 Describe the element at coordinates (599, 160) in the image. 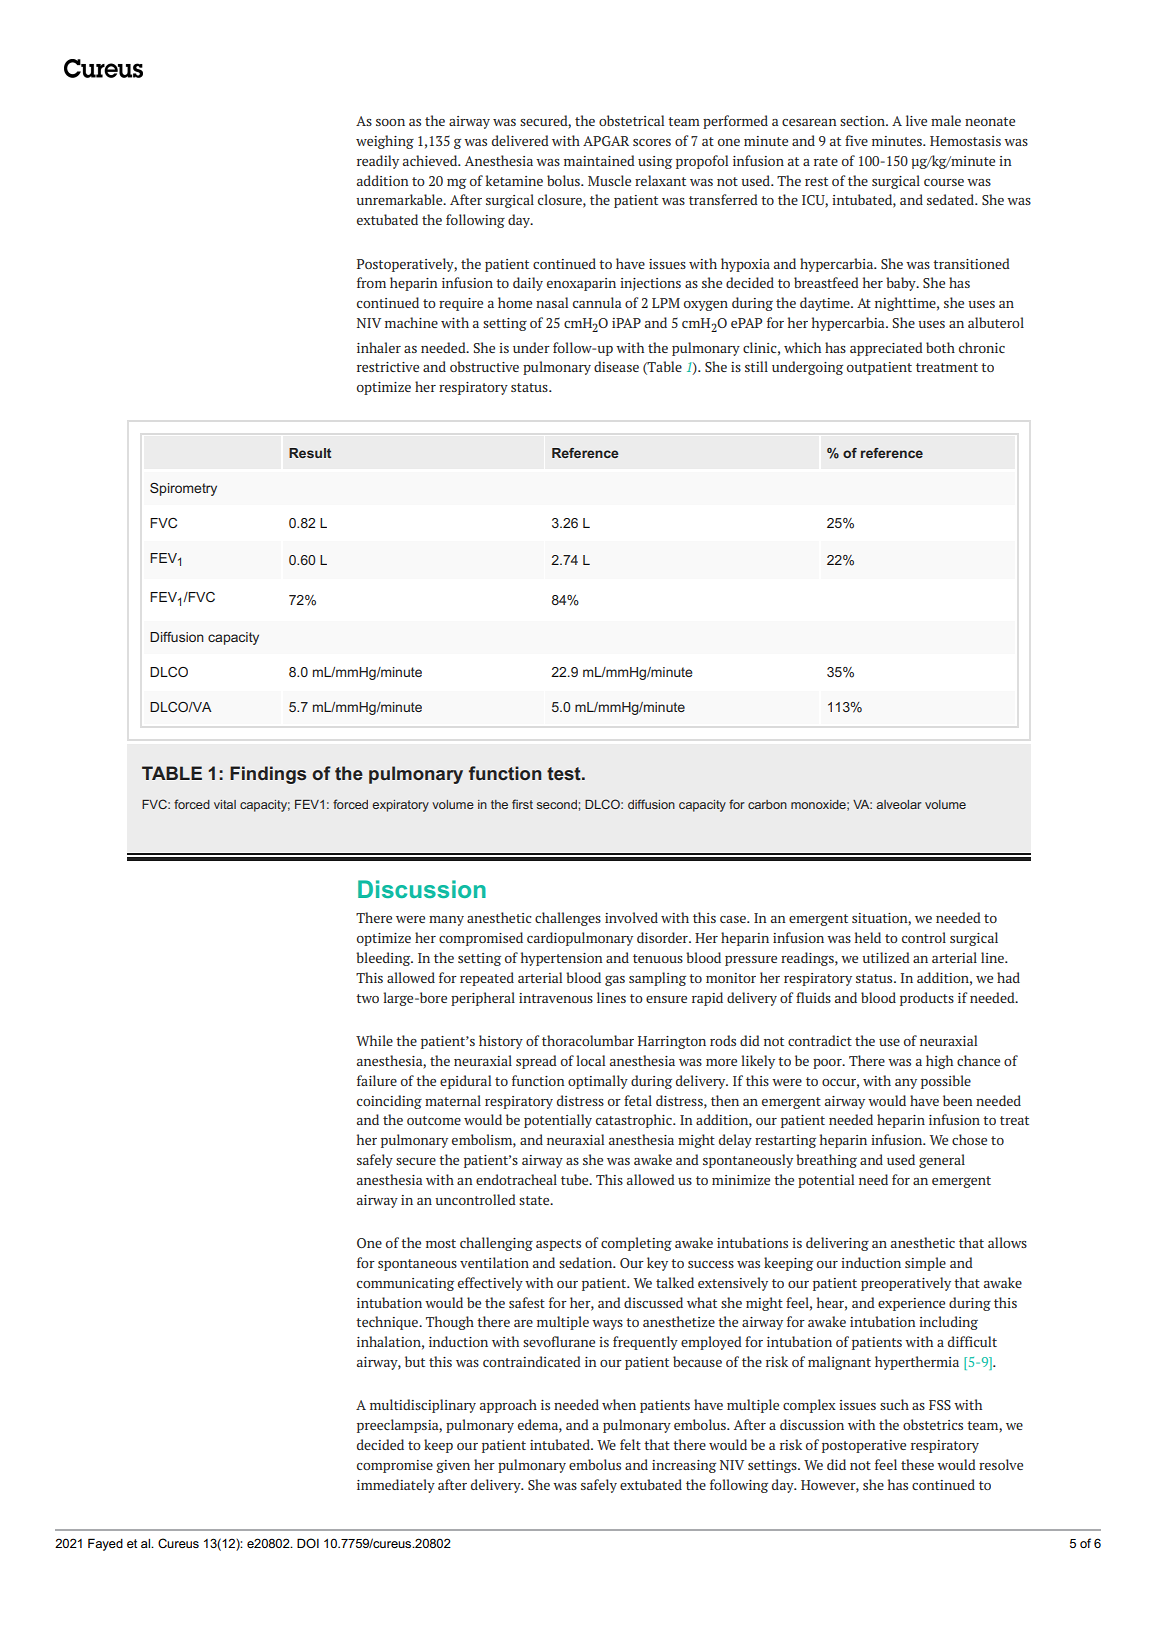

I see `maintained` at that location.
